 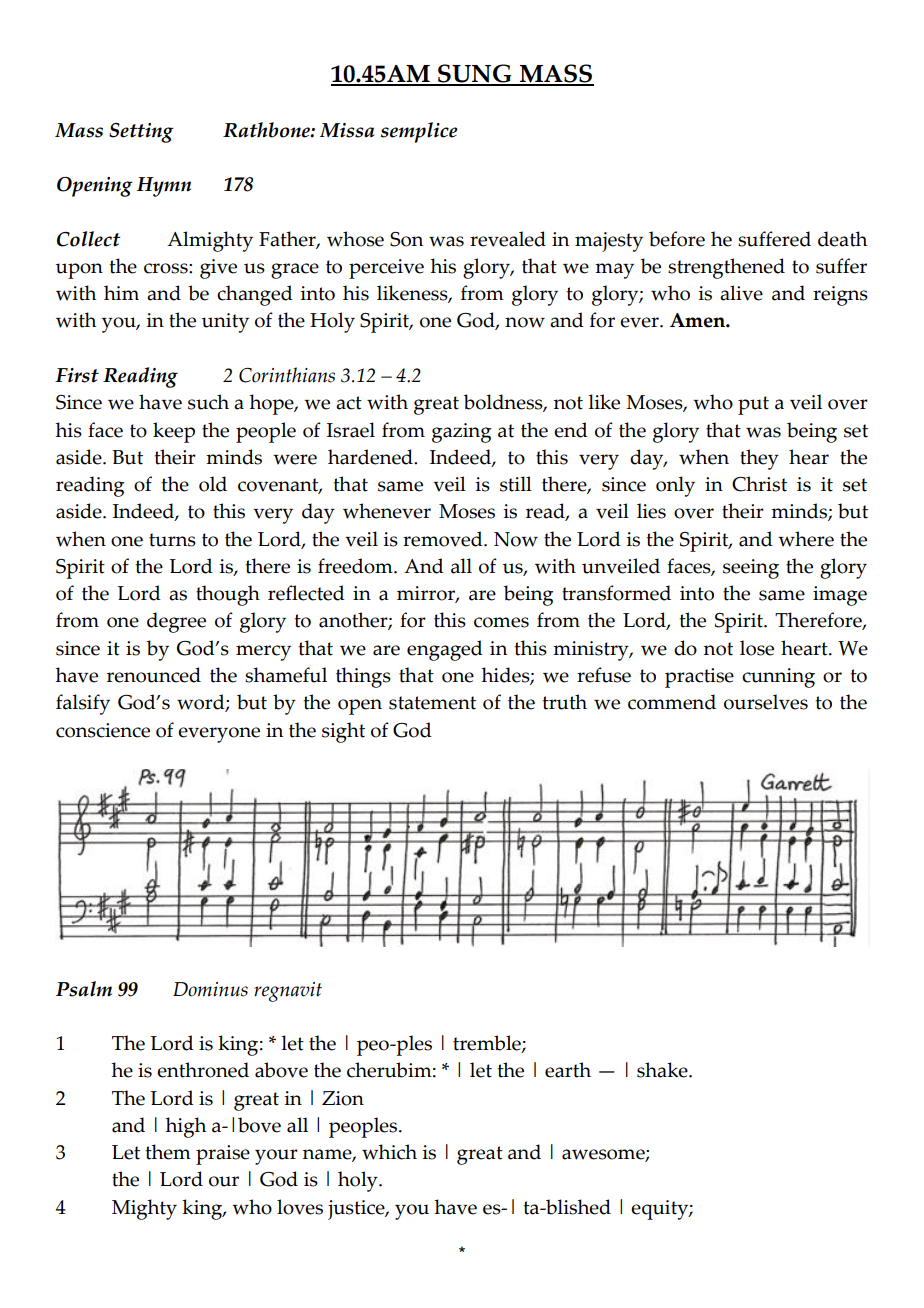 What do you see at coordinates (445, 650) in the image?
I see `engaged` at bounding box center [445, 650].
